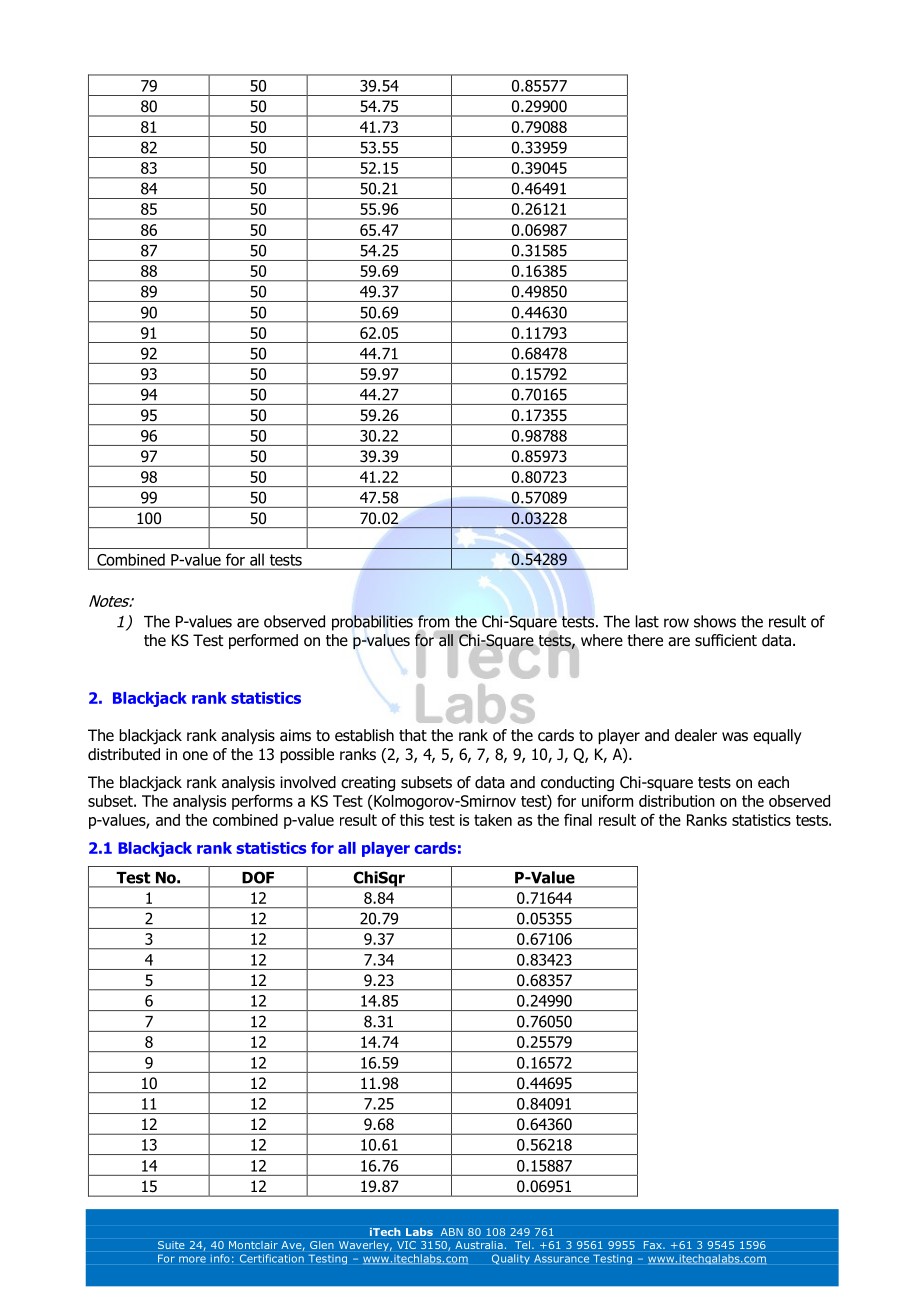 The width and height of the document is (924, 1308). I want to click on sufficient, so click(726, 640).
